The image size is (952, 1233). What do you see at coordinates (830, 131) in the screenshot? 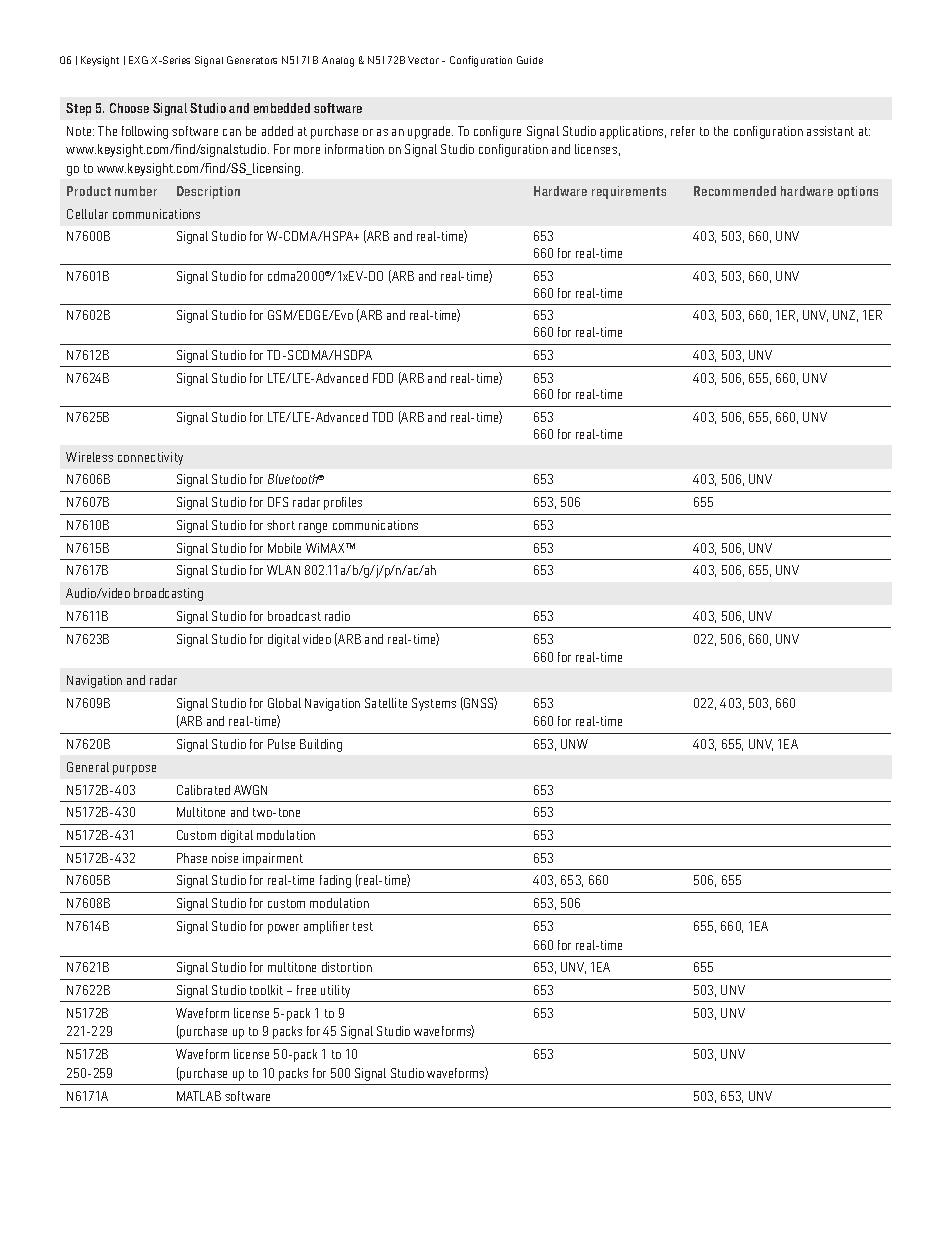
I see `assistant` at bounding box center [830, 131].
